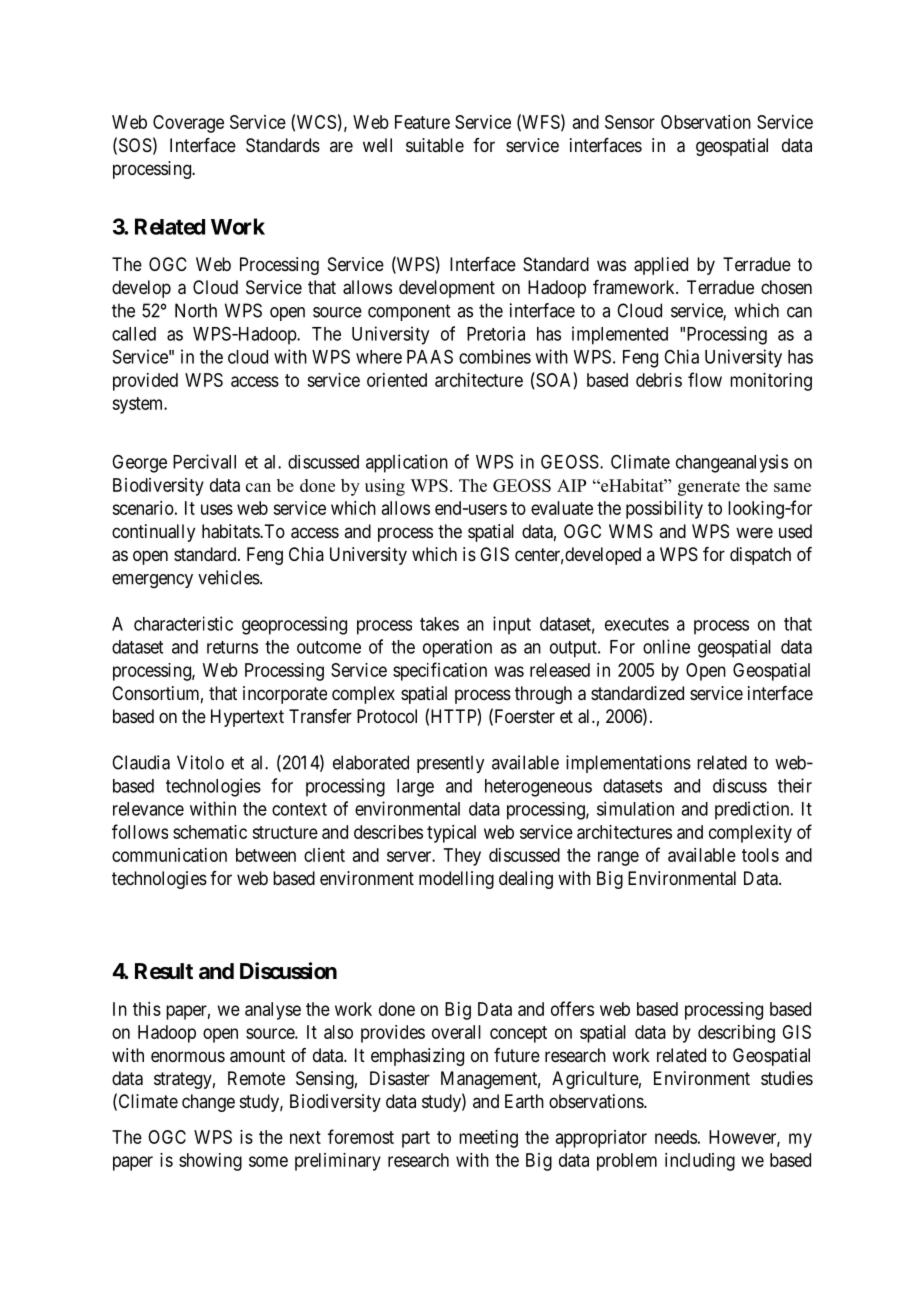 This screenshot has width=924, height=1308. Describe the element at coordinates (210, 1162) in the screenshot. I see `showing` at that location.
